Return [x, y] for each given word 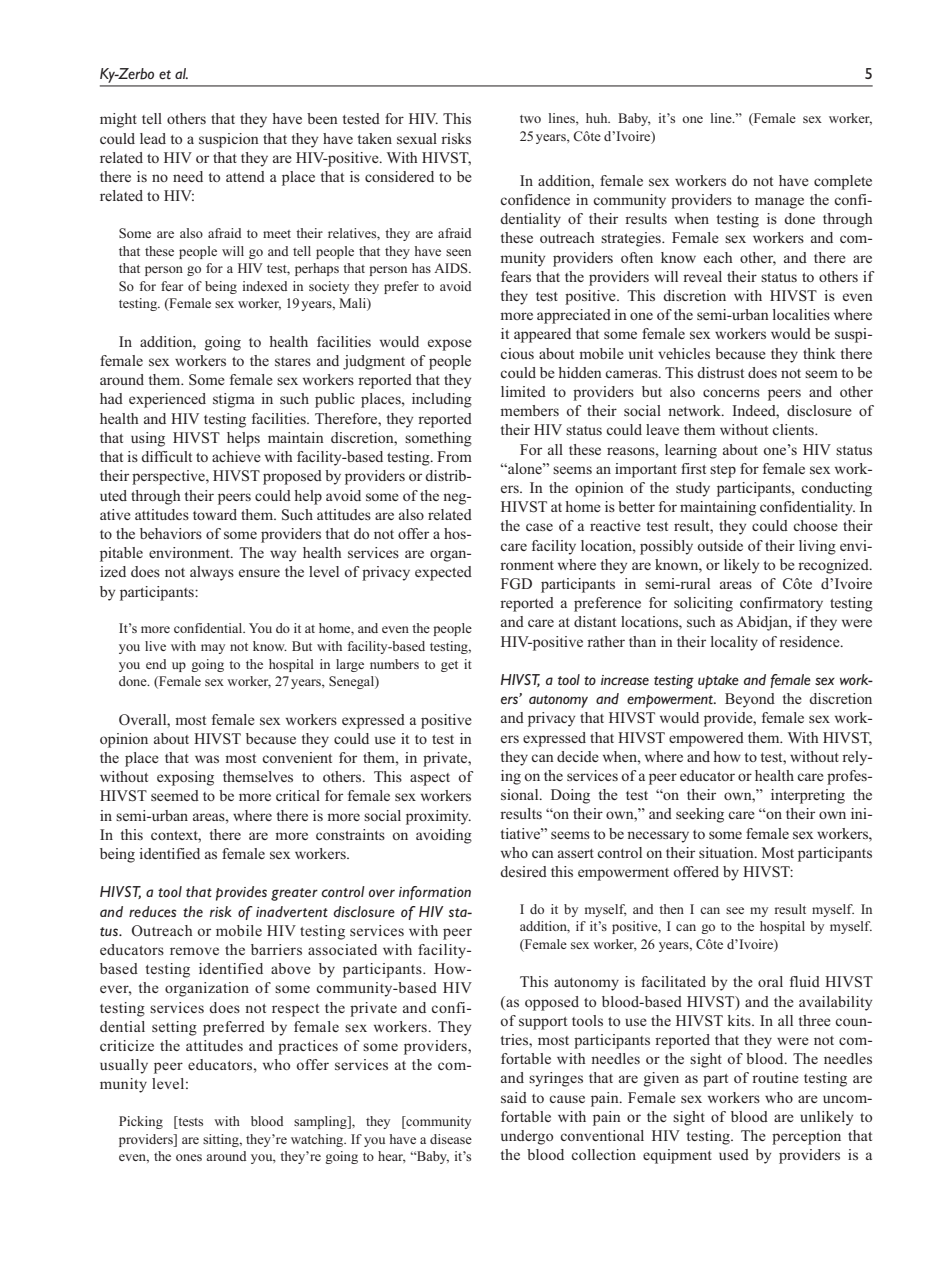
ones [189, 1157]
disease [451, 1139]
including [442, 400]
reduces [152, 912]
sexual [417, 138]
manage [779, 203]
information [435, 893]
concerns [731, 393]
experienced [167, 400]
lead [153, 138]
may [213, 649]
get [449, 666]
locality [734, 643]
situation [727, 852]
